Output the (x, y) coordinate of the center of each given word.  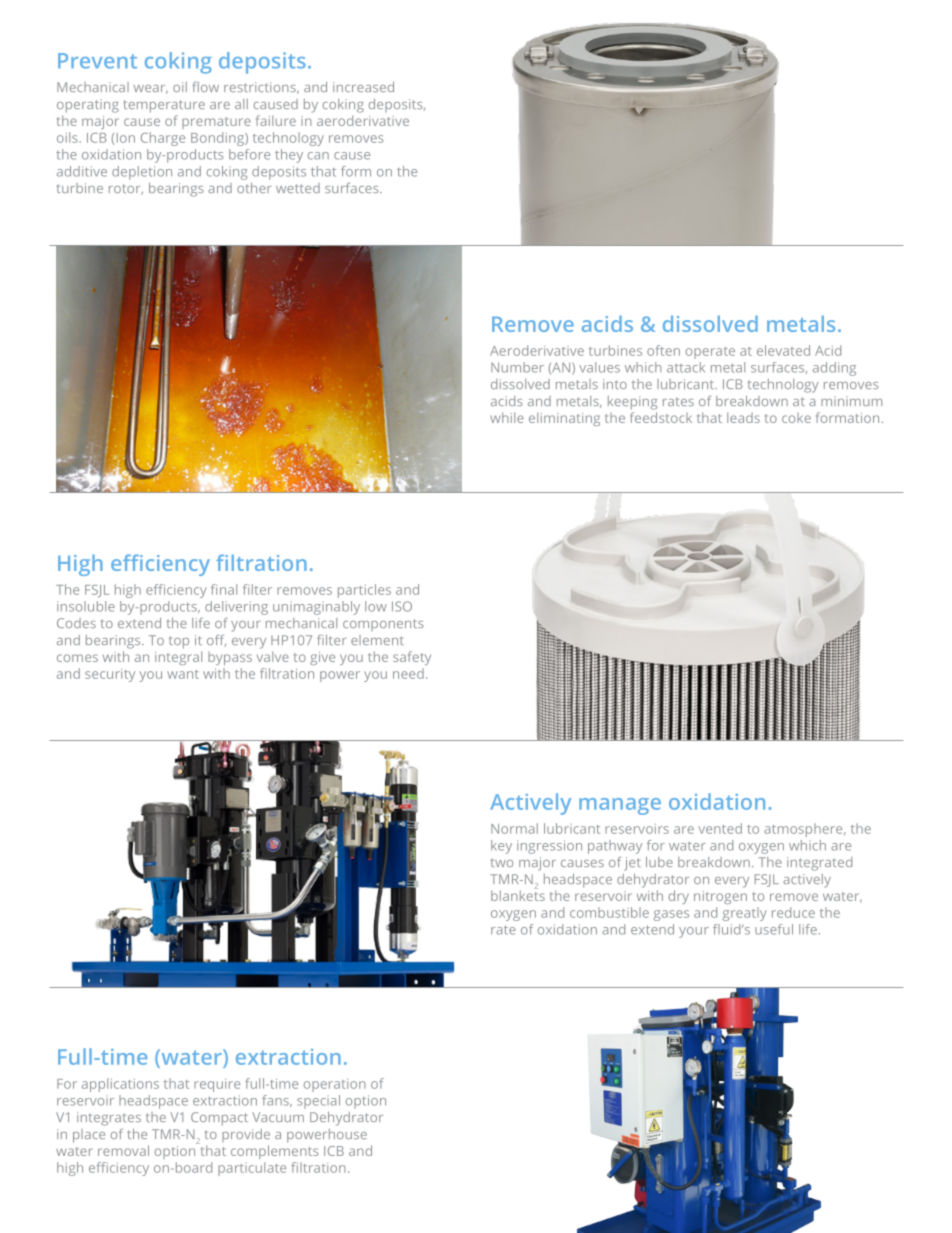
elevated (783, 350)
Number (517, 367)
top (179, 642)
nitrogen (720, 897)
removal (123, 1150)
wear (151, 89)
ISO (402, 606)
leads (743, 417)
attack (686, 367)
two (501, 863)
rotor (126, 189)
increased (363, 87)
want (183, 674)
